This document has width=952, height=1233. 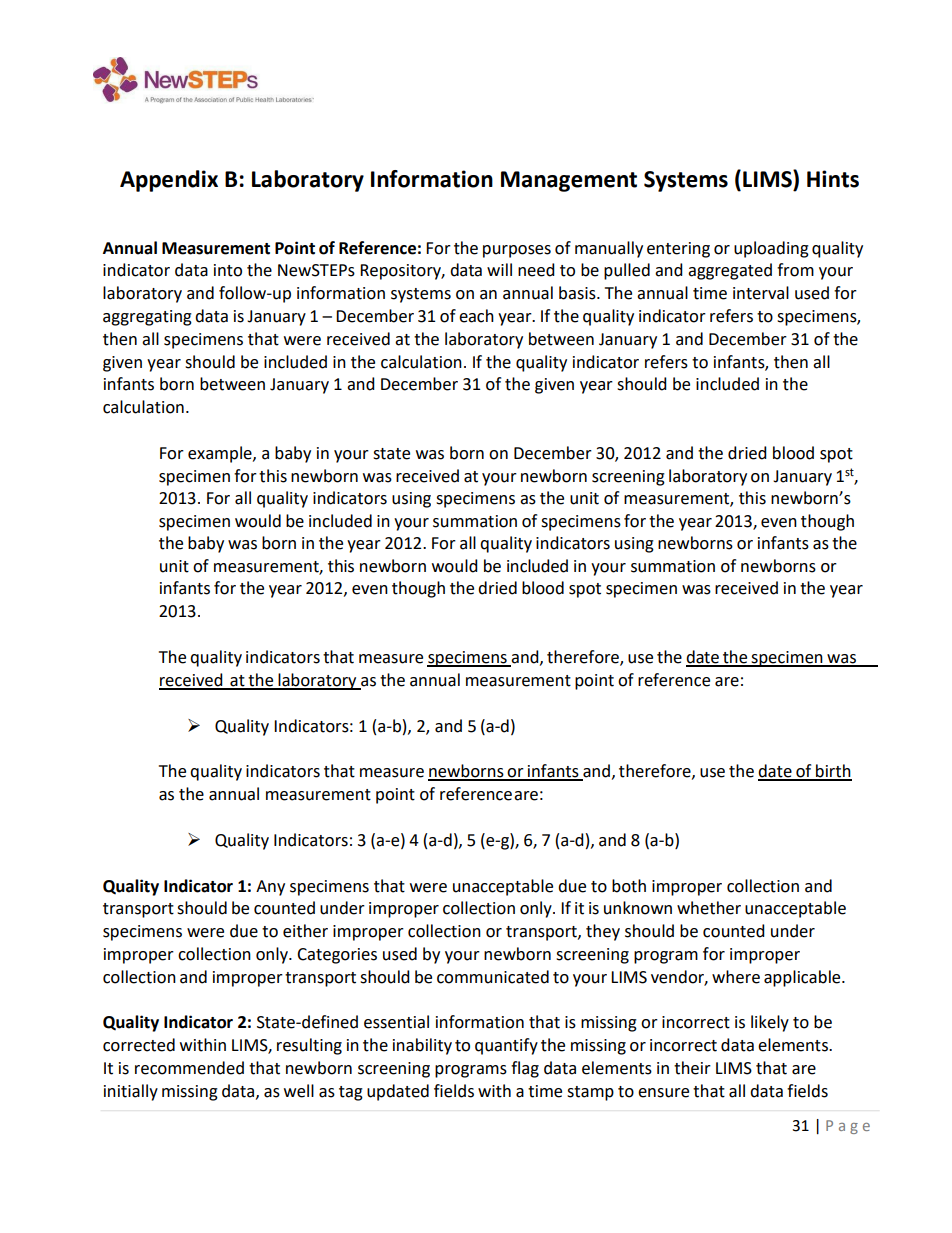 I want to click on Appendix, so click(x=169, y=181).
